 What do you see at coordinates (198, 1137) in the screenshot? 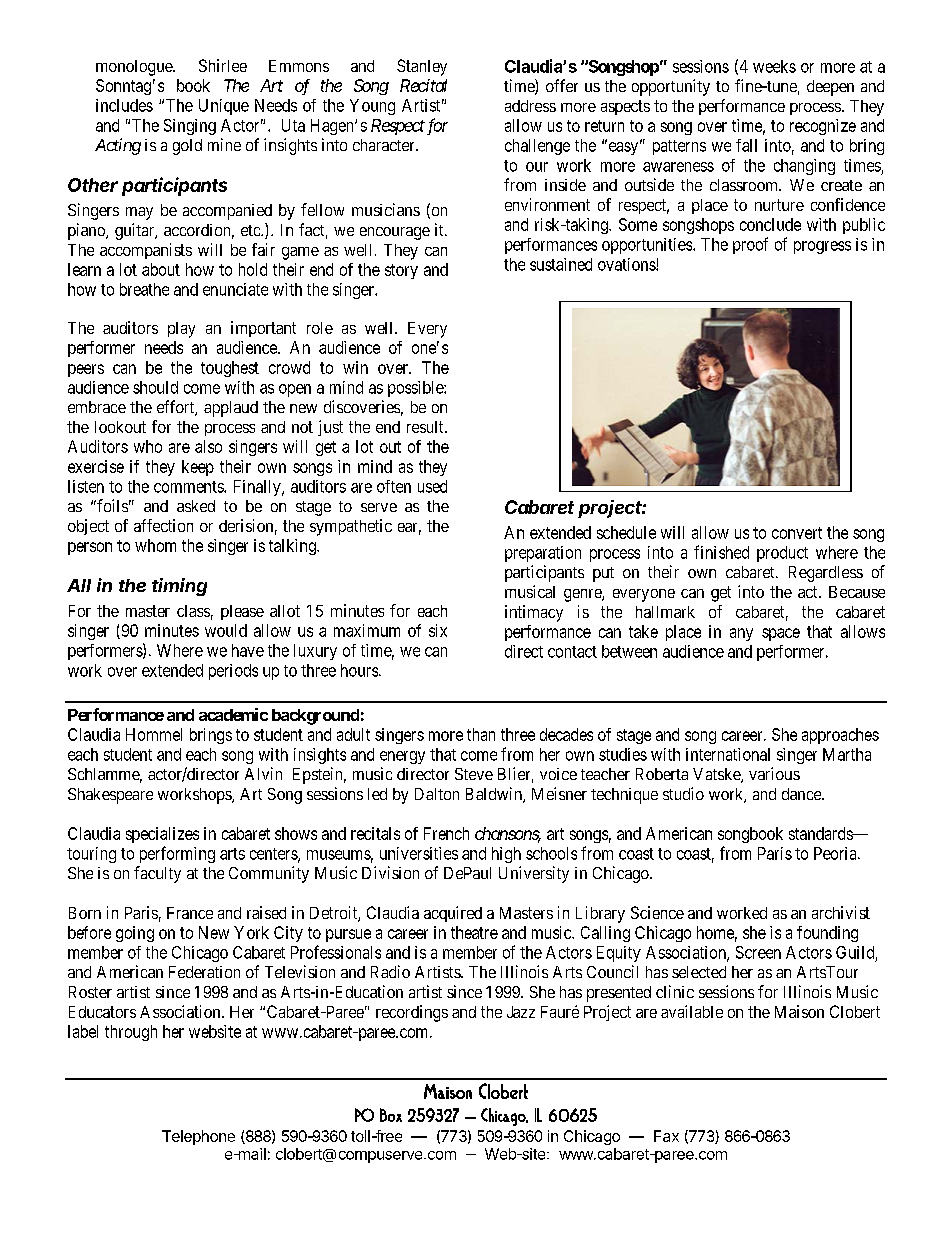
I see `Telephone` at bounding box center [198, 1137].
